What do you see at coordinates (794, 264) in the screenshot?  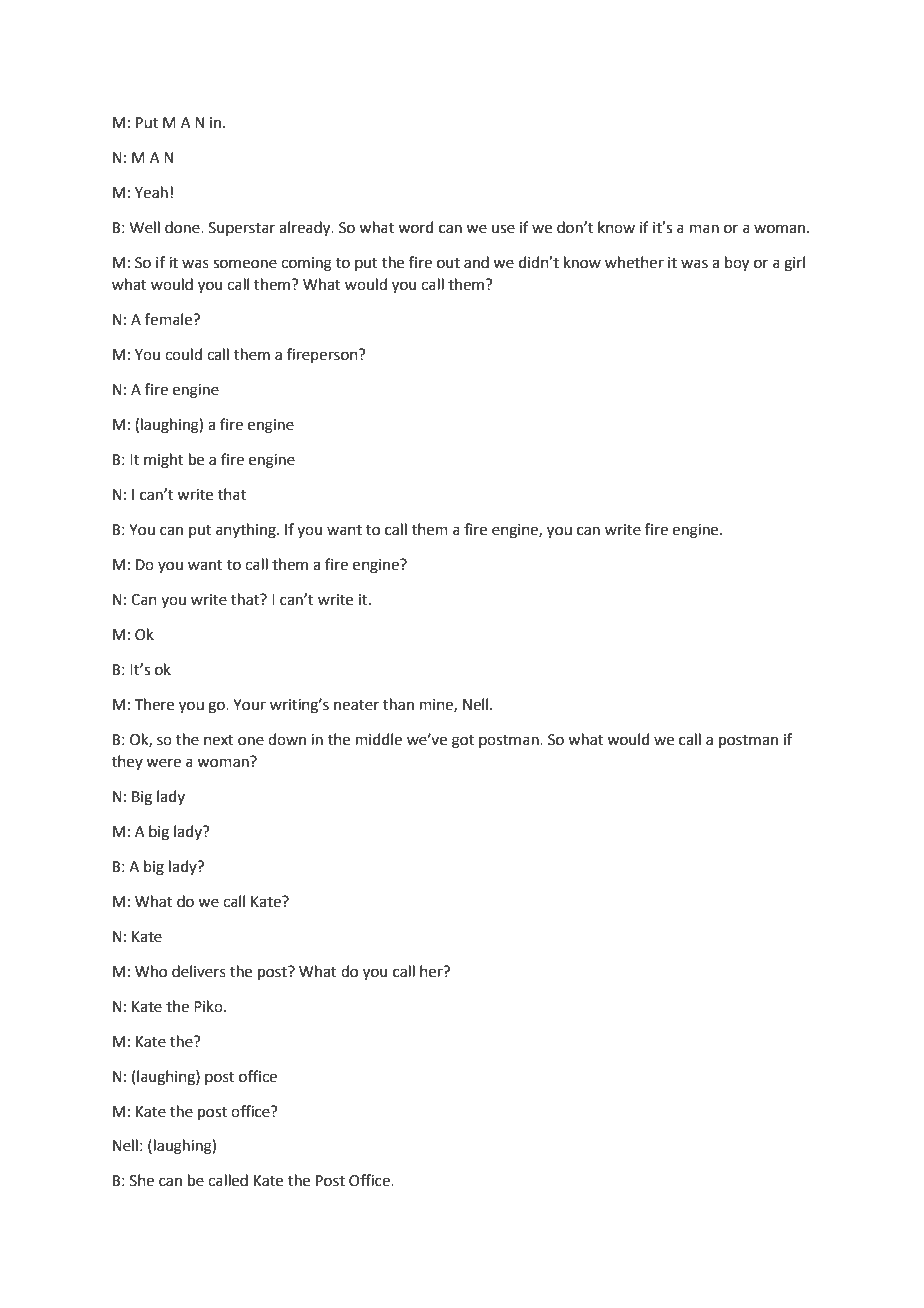 I see `girl` at bounding box center [794, 264].
